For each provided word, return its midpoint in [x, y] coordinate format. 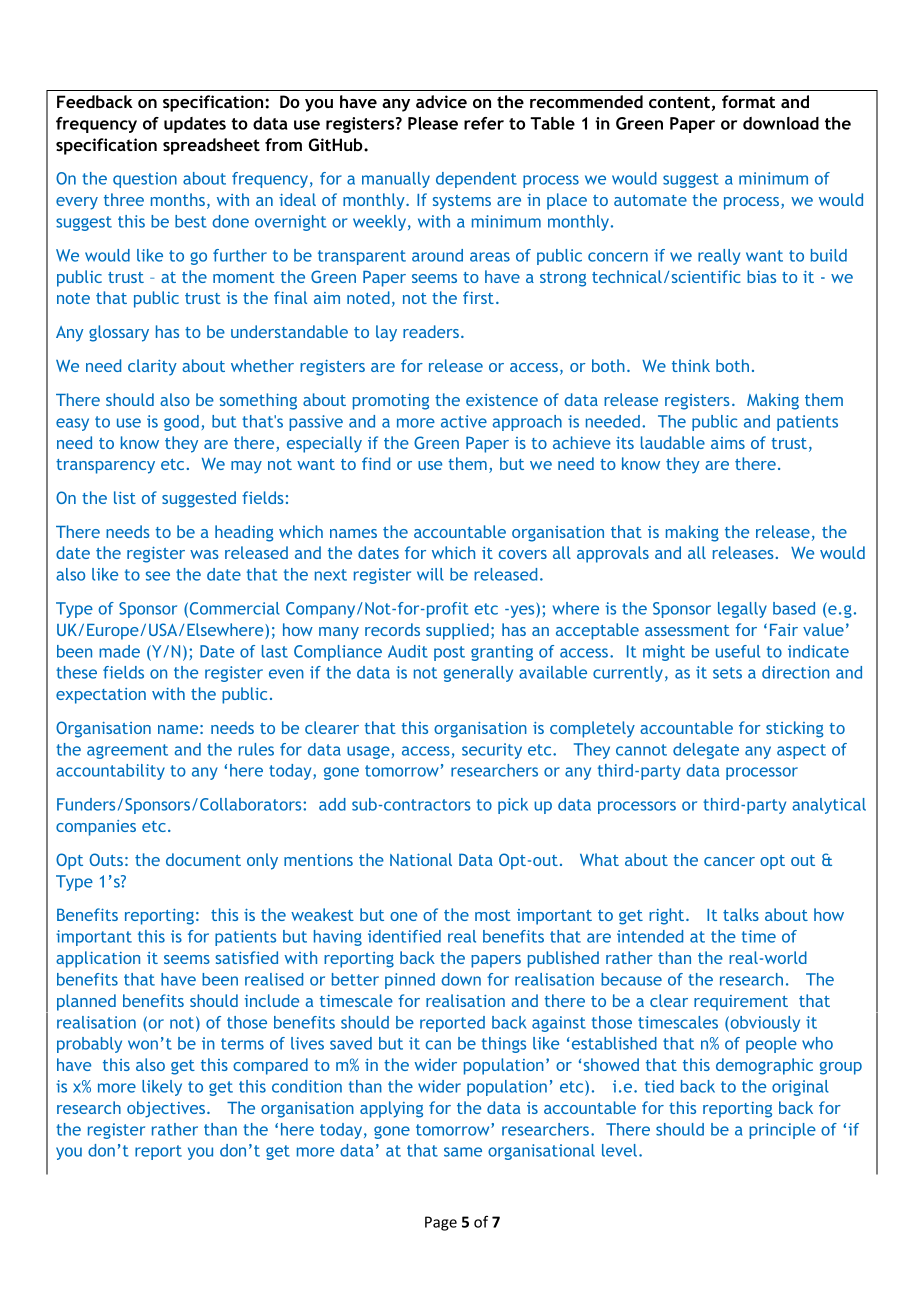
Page [441, 1223]
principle [782, 1131]
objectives [167, 1109]
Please [433, 123]
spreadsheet [211, 146]
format [748, 101]
